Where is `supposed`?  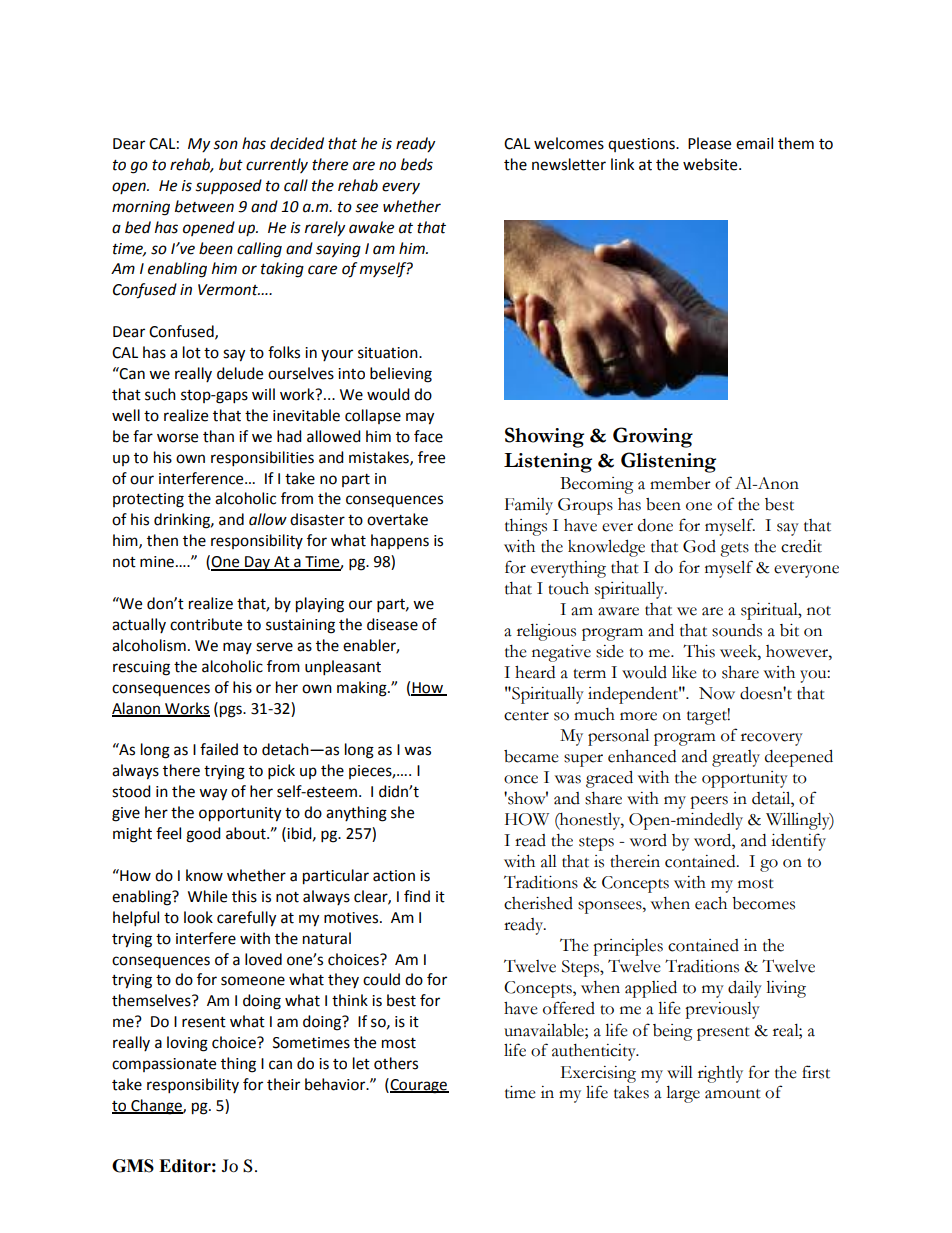 supposed is located at coordinates (229, 187).
